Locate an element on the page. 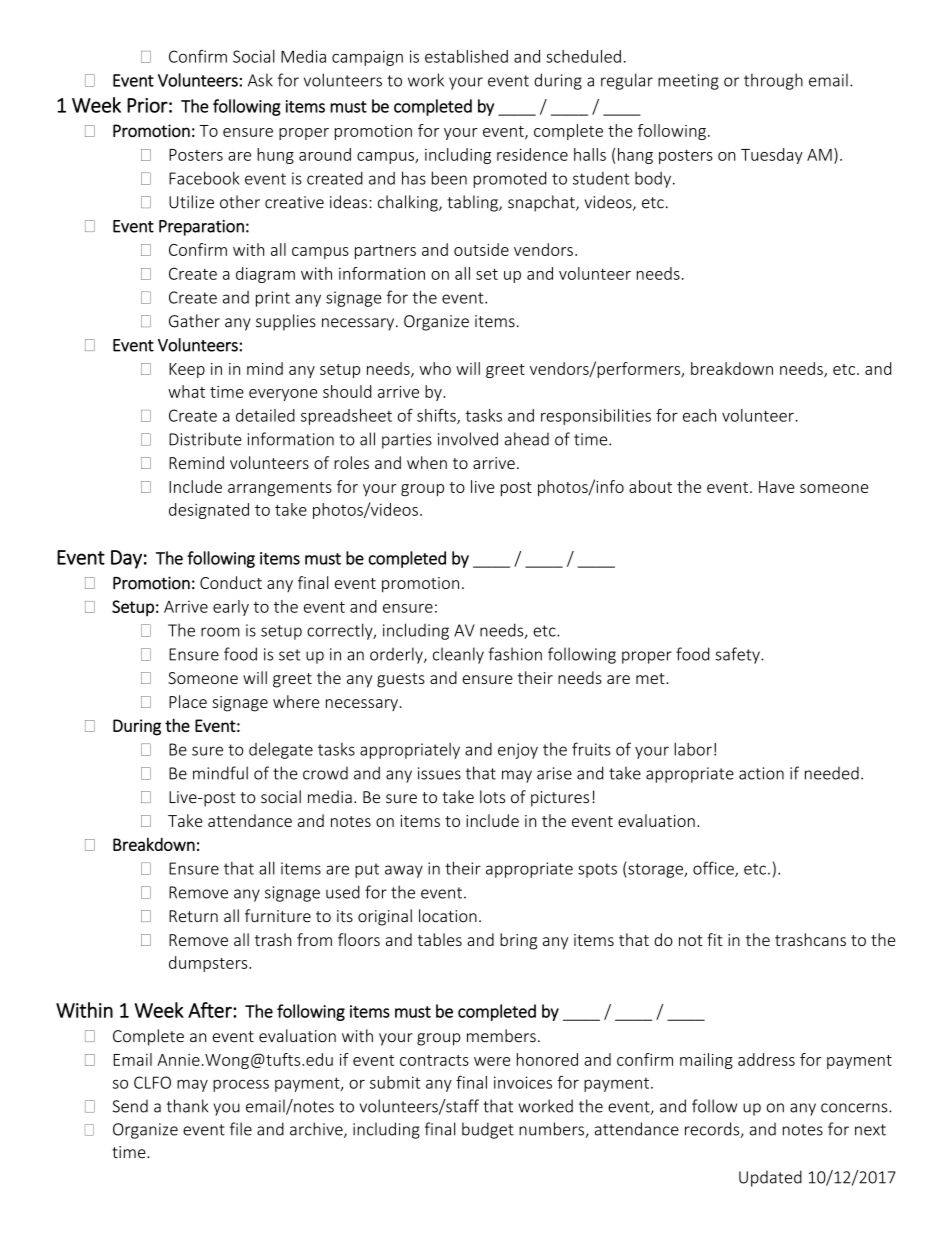 The height and width of the image is (1233, 952). through is located at coordinates (773, 81).
